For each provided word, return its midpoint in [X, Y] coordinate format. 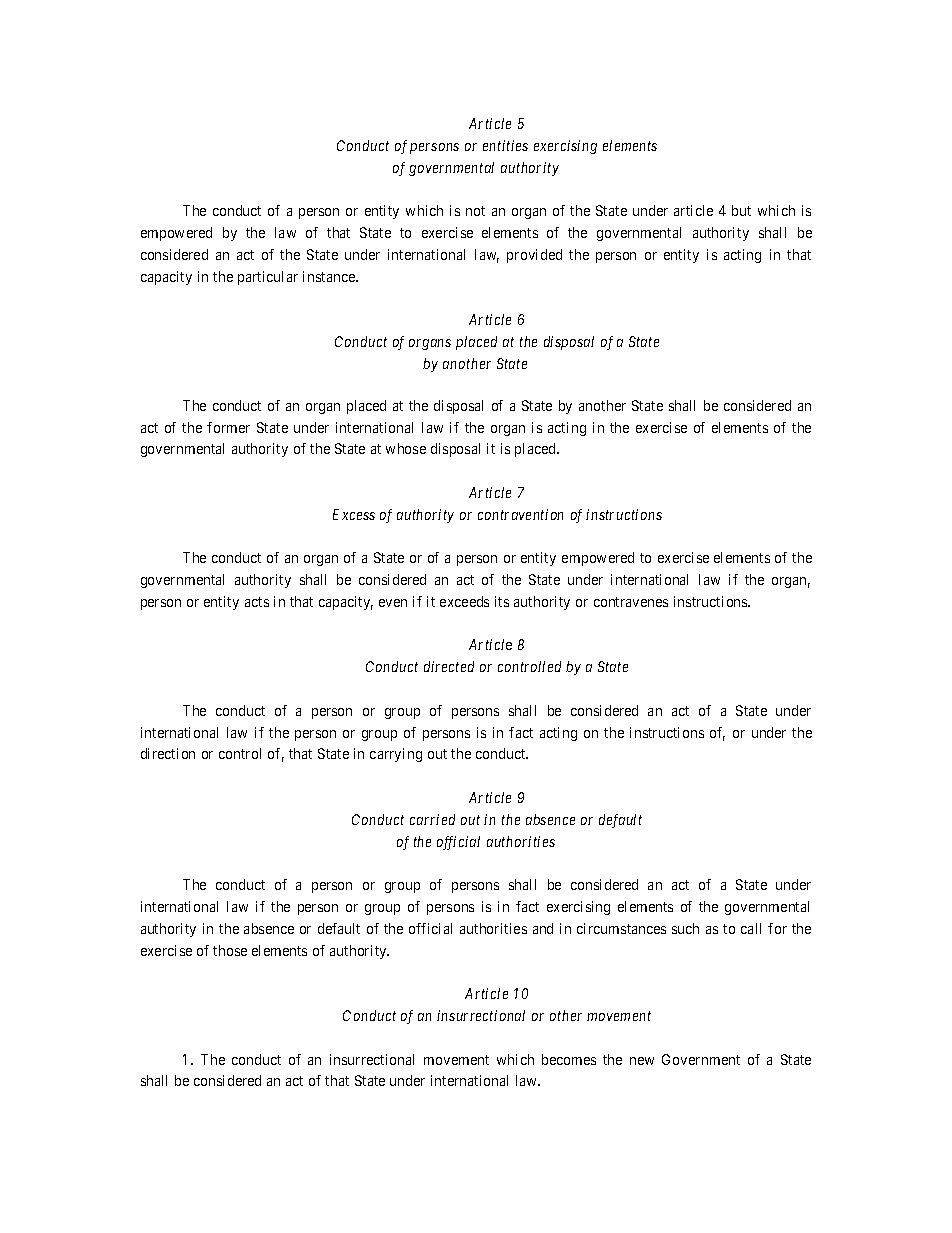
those [230, 950]
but [741, 210]
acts [257, 602]
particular [268, 278]
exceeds [464, 601]
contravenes [631, 602]
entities [505, 145]
